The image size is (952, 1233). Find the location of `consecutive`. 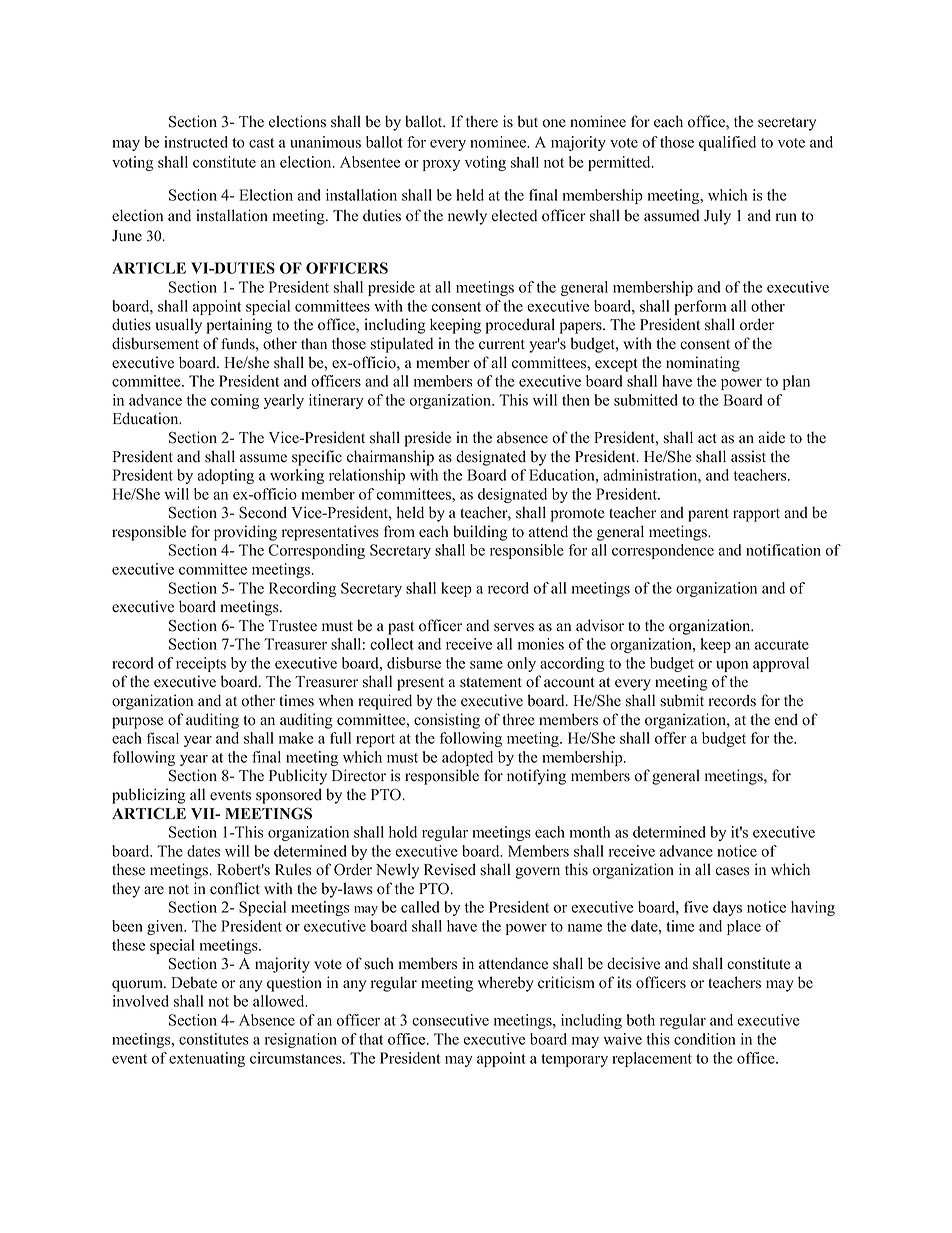

consecutive is located at coordinates (450, 1020).
